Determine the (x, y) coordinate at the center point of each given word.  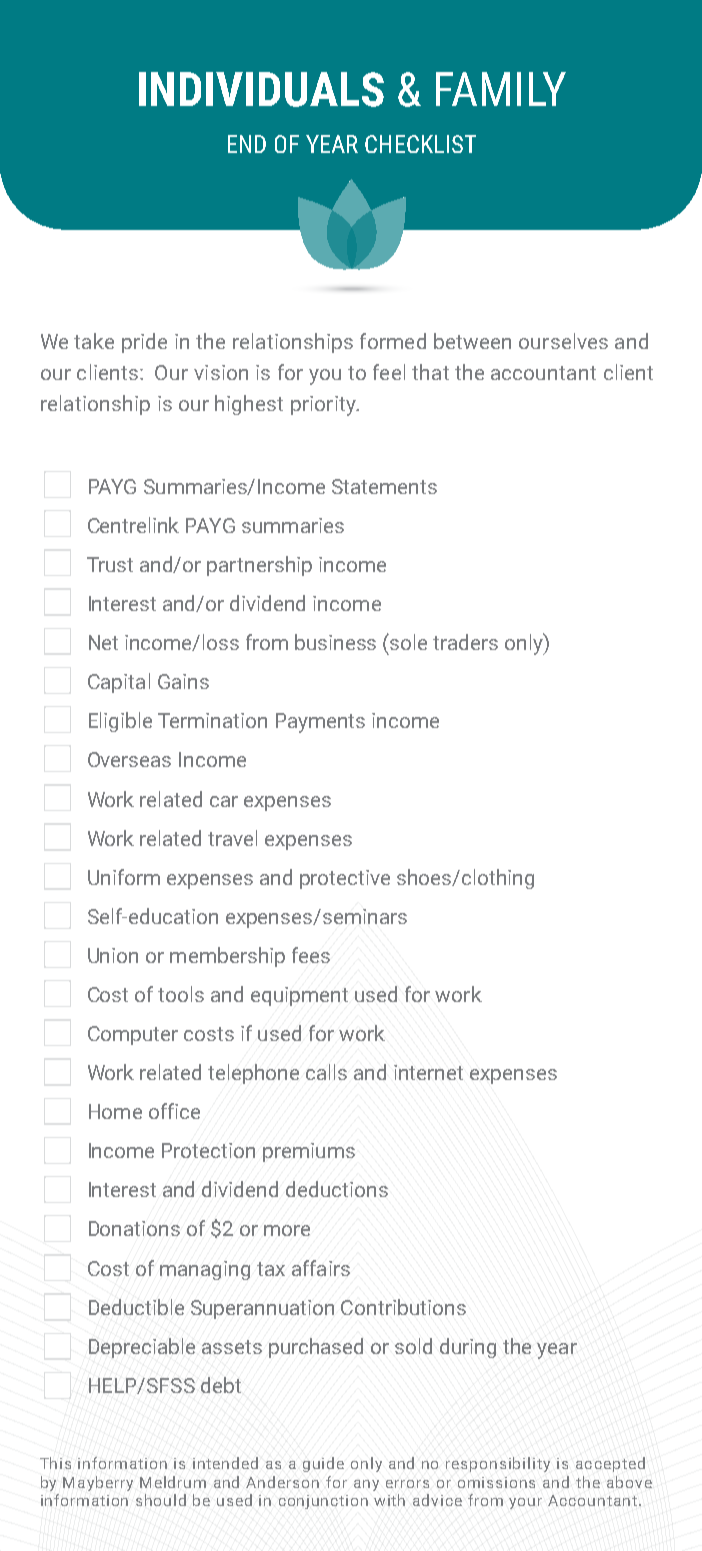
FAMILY (501, 89)
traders (465, 642)
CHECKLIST (420, 144)
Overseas (129, 759)
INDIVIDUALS (261, 89)
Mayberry (98, 1483)
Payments (320, 723)
